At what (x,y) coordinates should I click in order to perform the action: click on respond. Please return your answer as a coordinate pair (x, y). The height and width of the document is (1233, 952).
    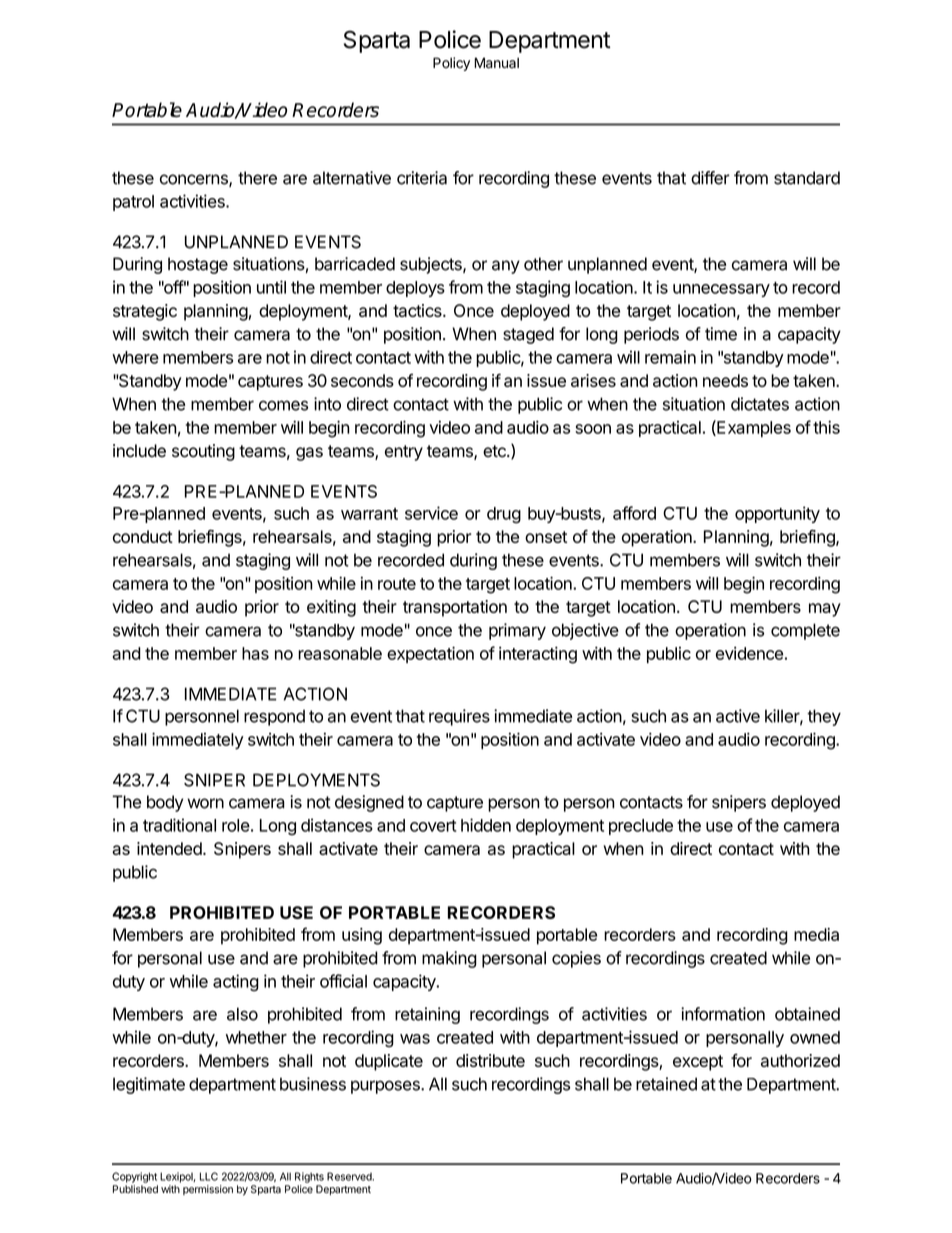
    Looking at the image, I should click on (274, 717).
